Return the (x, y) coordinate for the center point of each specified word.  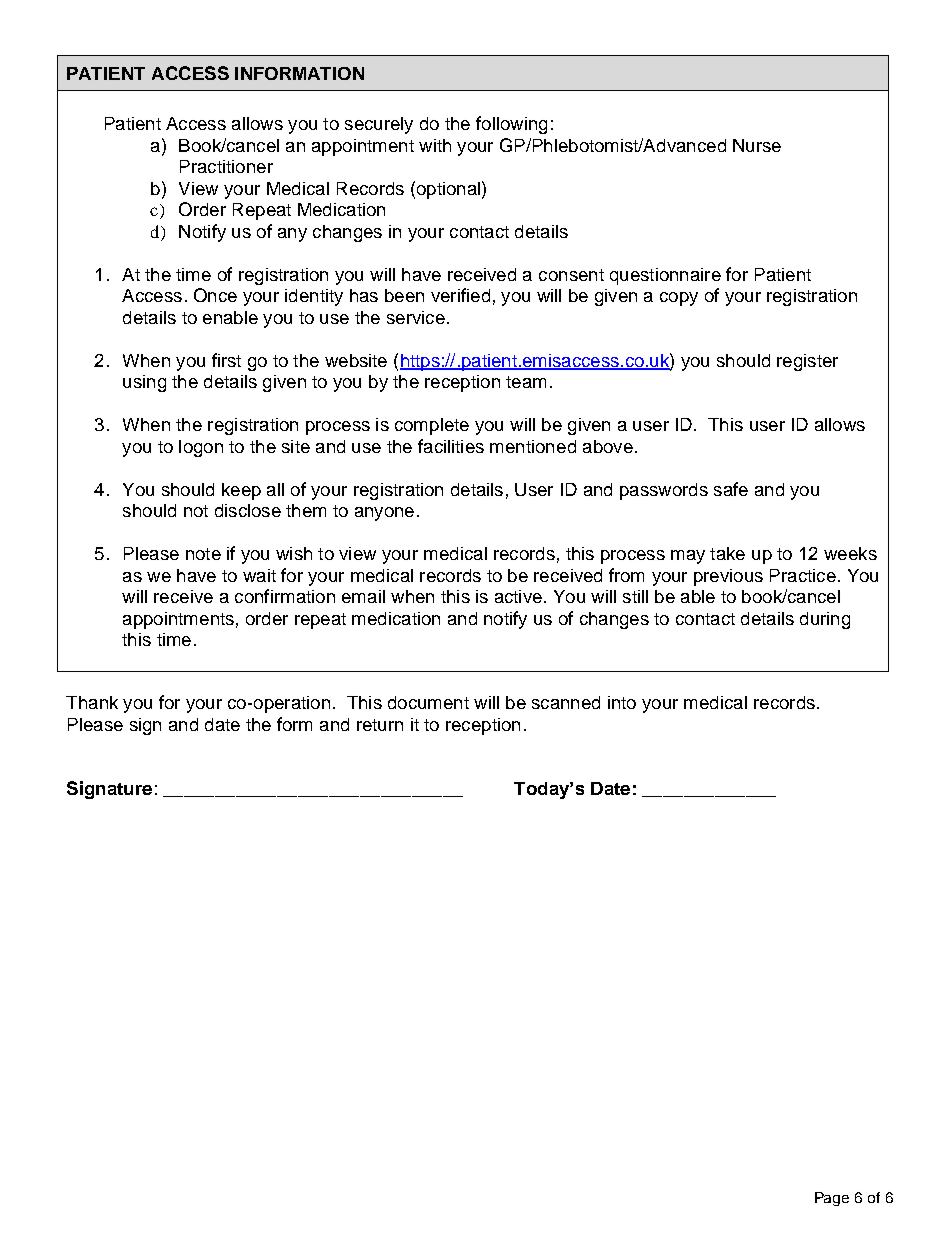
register (807, 362)
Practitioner (226, 166)
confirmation (285, 596)
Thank (92, 702)
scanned (566, 702)
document (428, 702)
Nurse (757, 145)
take (727, 553)
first (226, 360)
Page (832, 1199)
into (622, 702)
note (203, 554)
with (435, 145)
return (380, 725)
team (526, 382)
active (518, 596)
